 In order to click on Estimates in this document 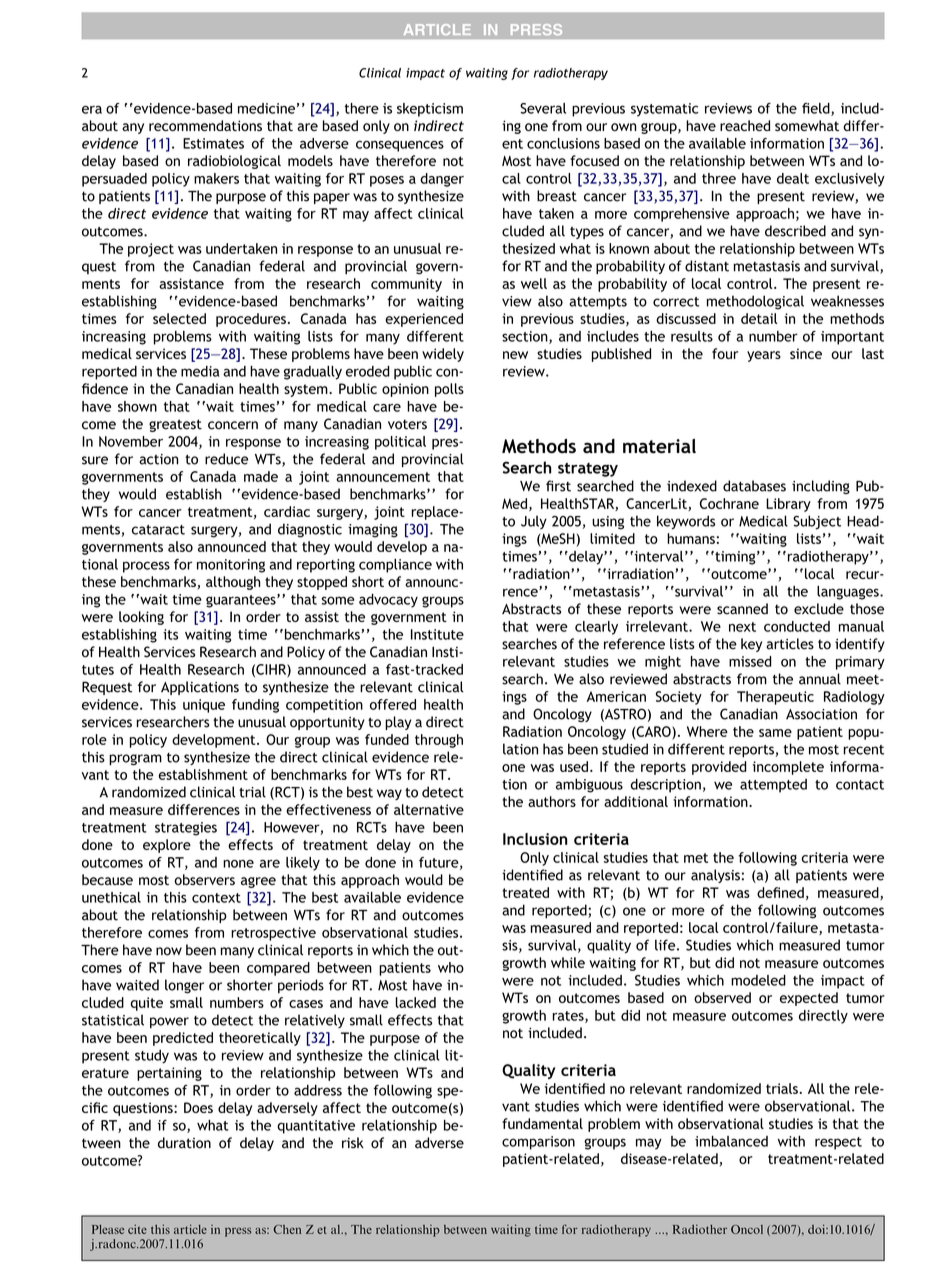, I will do `click(213, 143)`.
